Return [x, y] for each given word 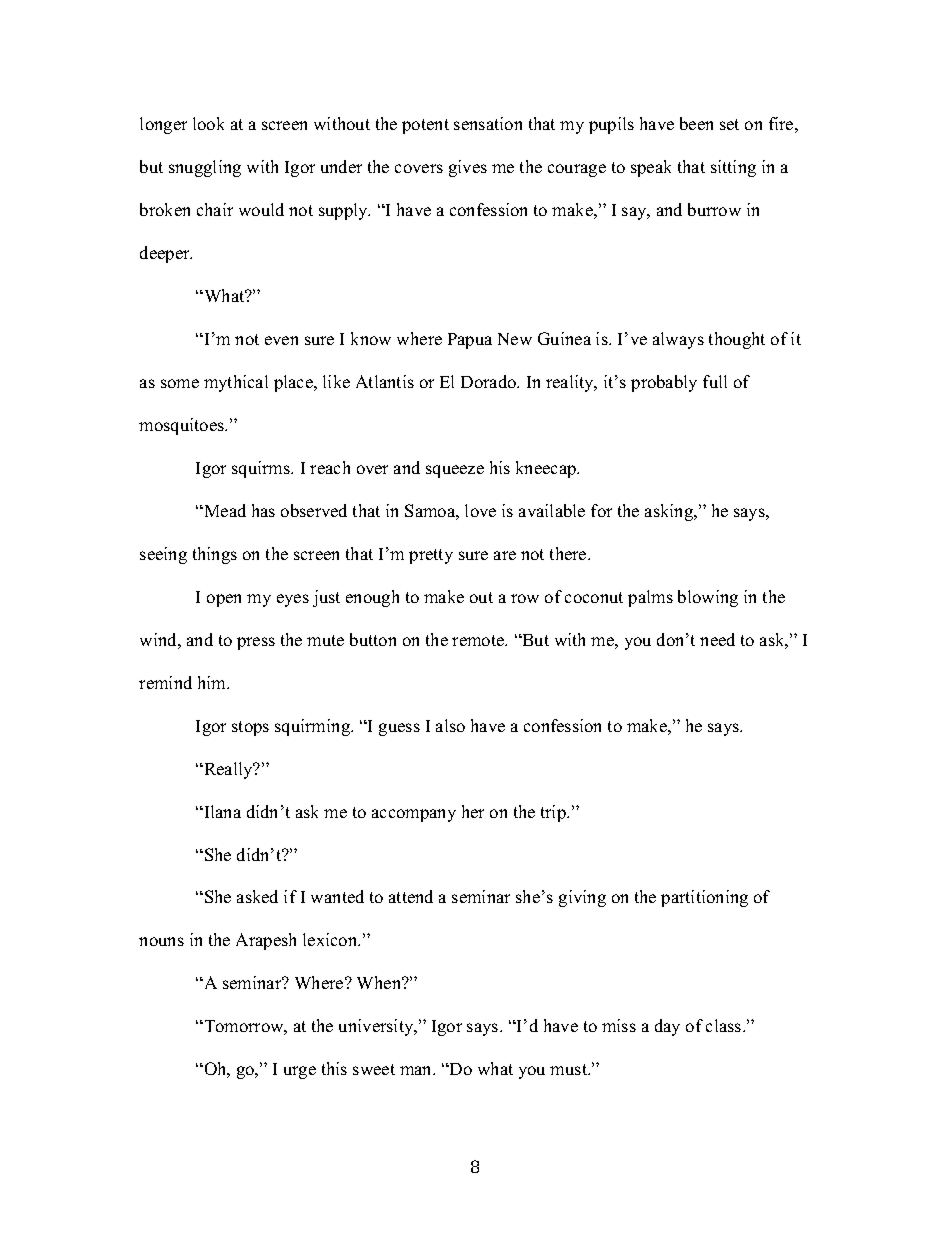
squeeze [455, 471]
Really [228, 770]
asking [670, 512]
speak [651, 168]
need [717, 639]
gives [468, 168]
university [377, 1027]
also [450, 725]
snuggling [205, 168]
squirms [262, 469]
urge [300, 1072]
